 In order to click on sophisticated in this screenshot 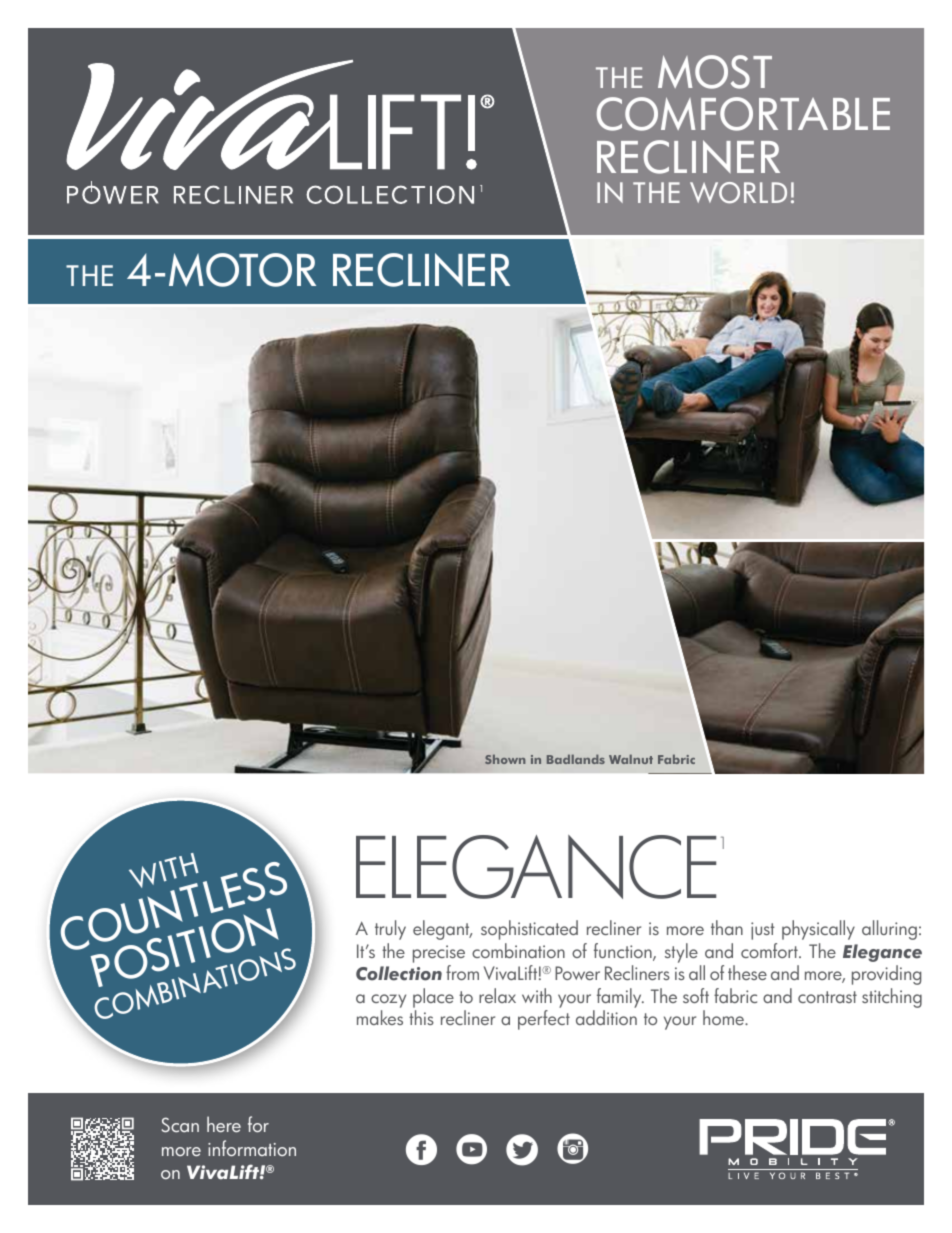, I will do `click(529, 930)`.
